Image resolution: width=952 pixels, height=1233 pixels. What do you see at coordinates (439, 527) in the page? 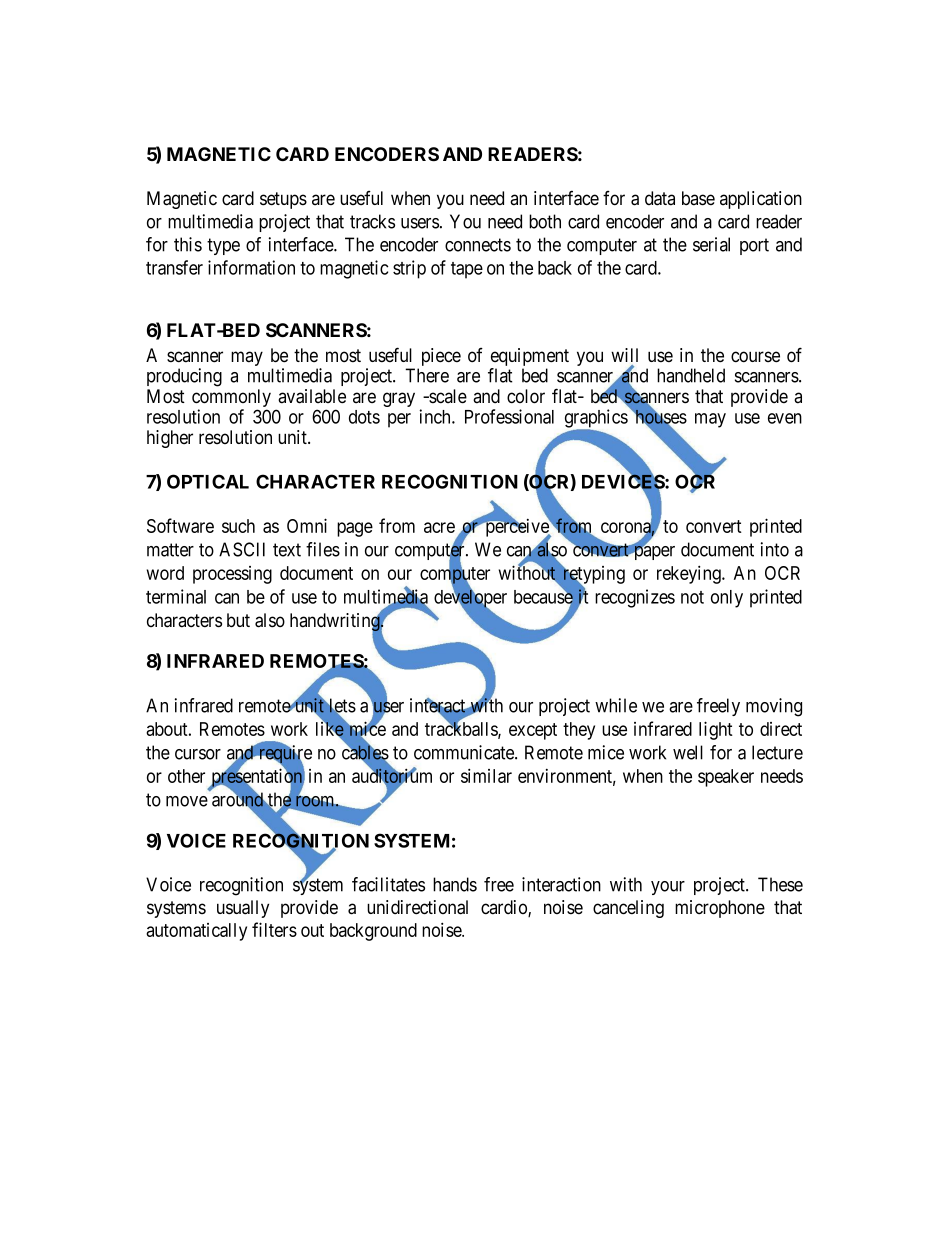
I see `acre` at bounding box center [439, 527].
